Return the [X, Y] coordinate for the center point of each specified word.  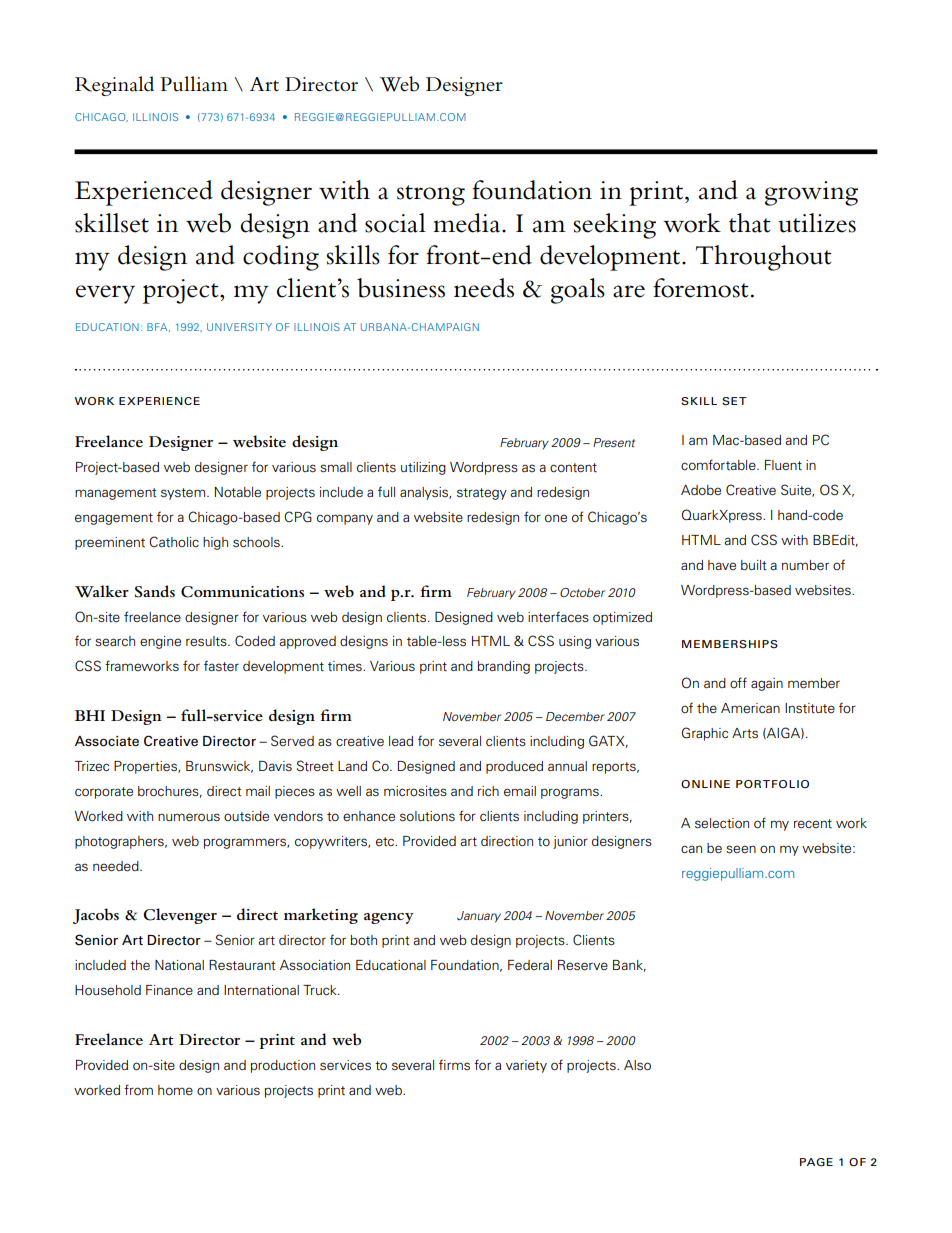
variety [526, 1066]
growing [811, 193]
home [175, 1090]
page [816, 1162]
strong [431, 195]
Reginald [114, 86]
